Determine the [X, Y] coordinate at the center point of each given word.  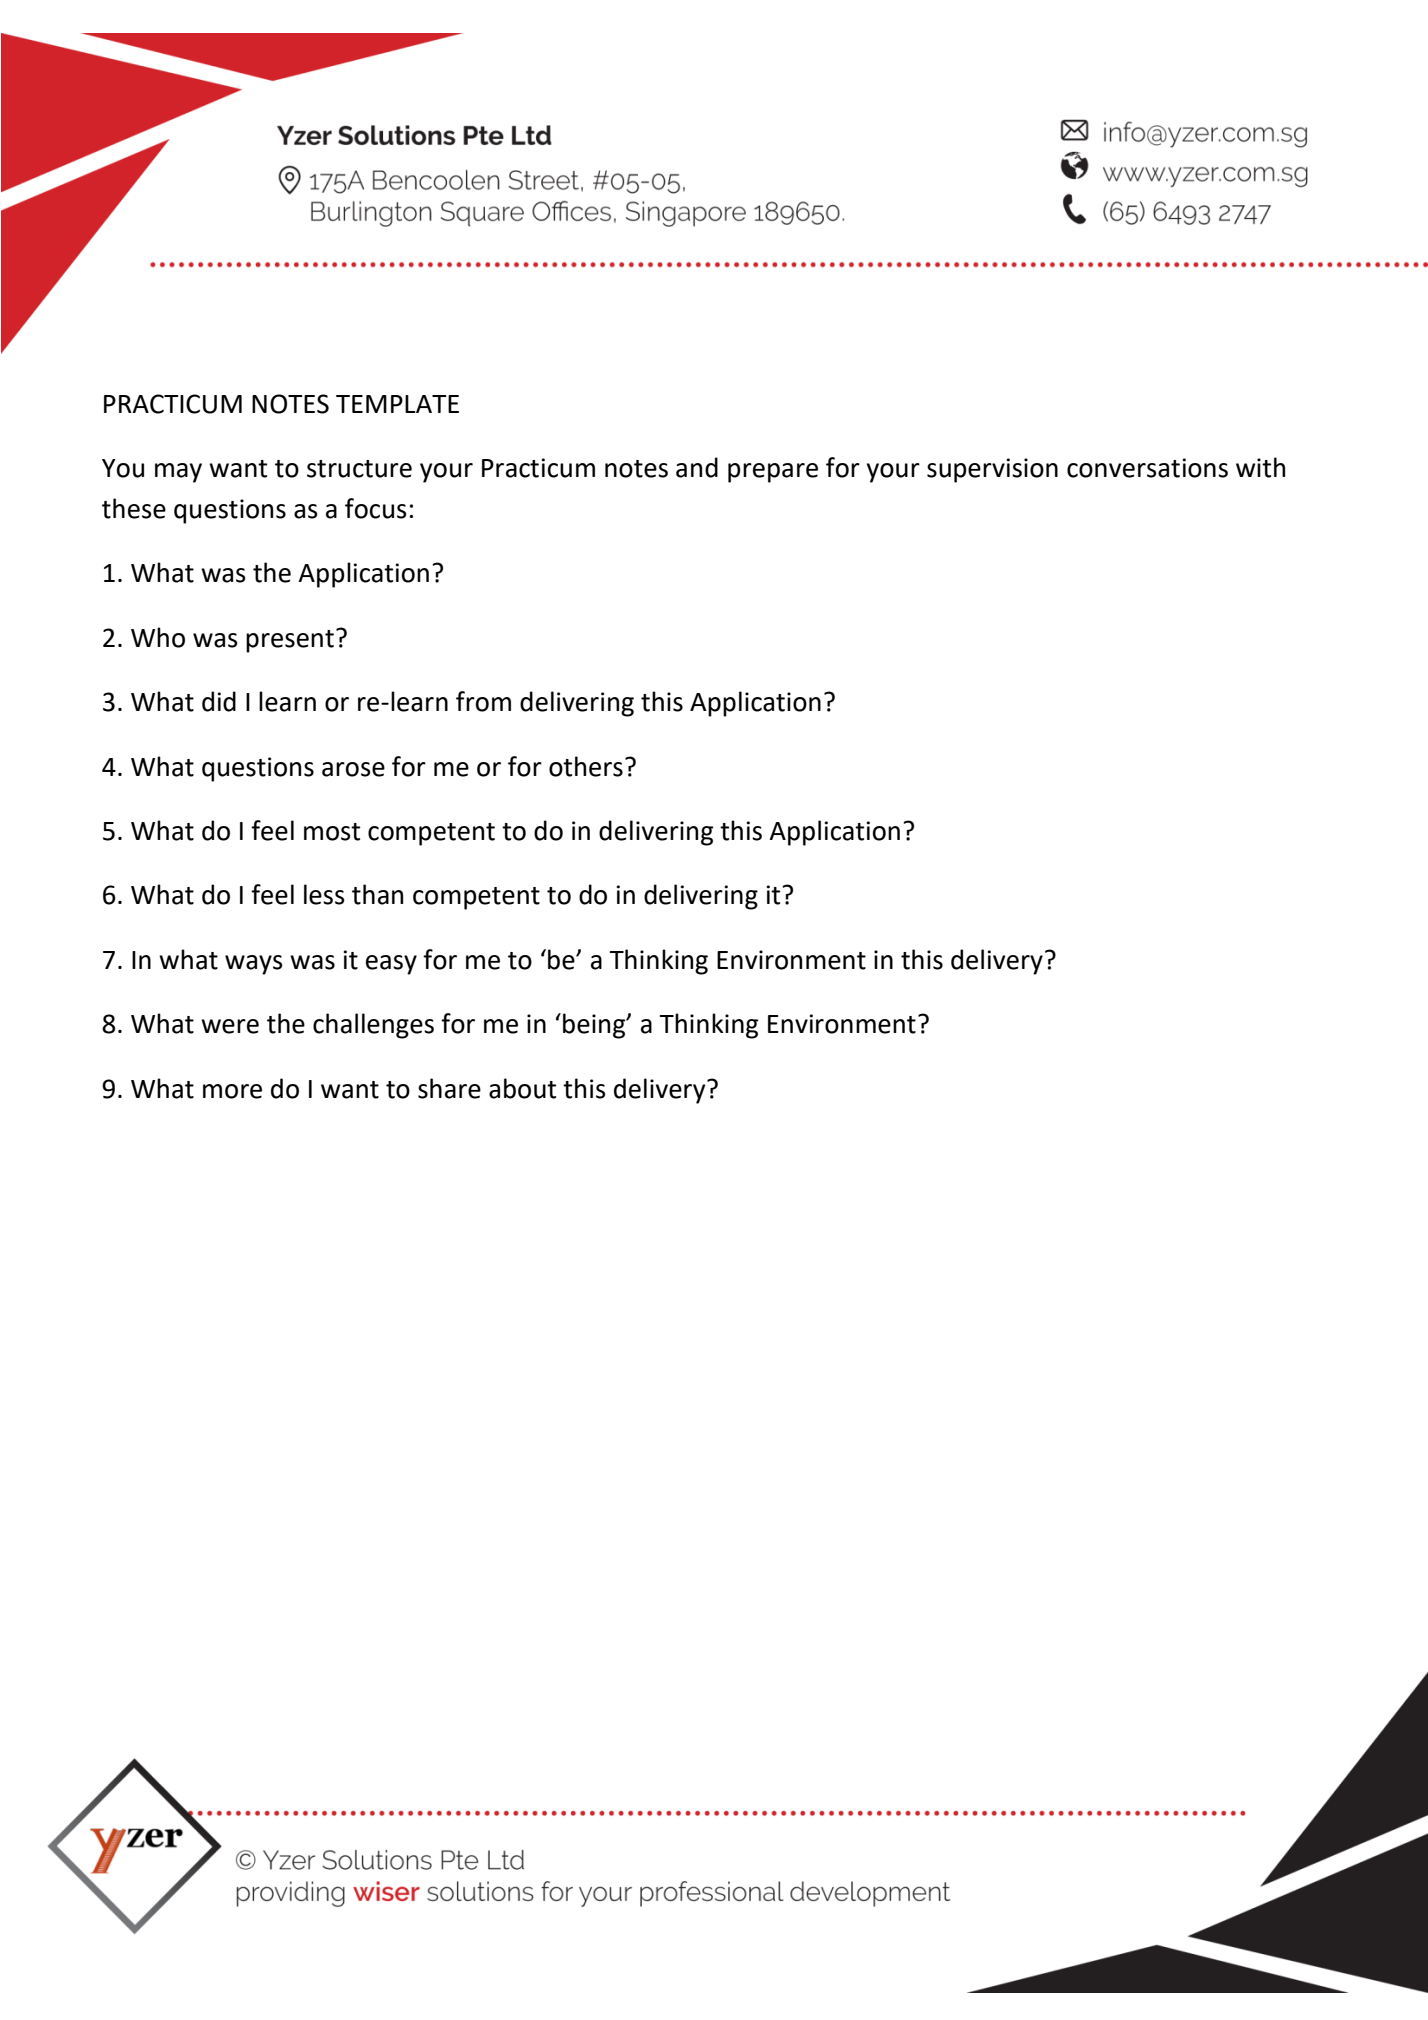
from [483, 701]
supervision [992, 470]
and [697, 467]
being [595, 1026]
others [586, 766]
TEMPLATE [397, 404]
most [332, 832]
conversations [1147, 468]
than [377, 894]
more [232, 1091]
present [290, 641]
